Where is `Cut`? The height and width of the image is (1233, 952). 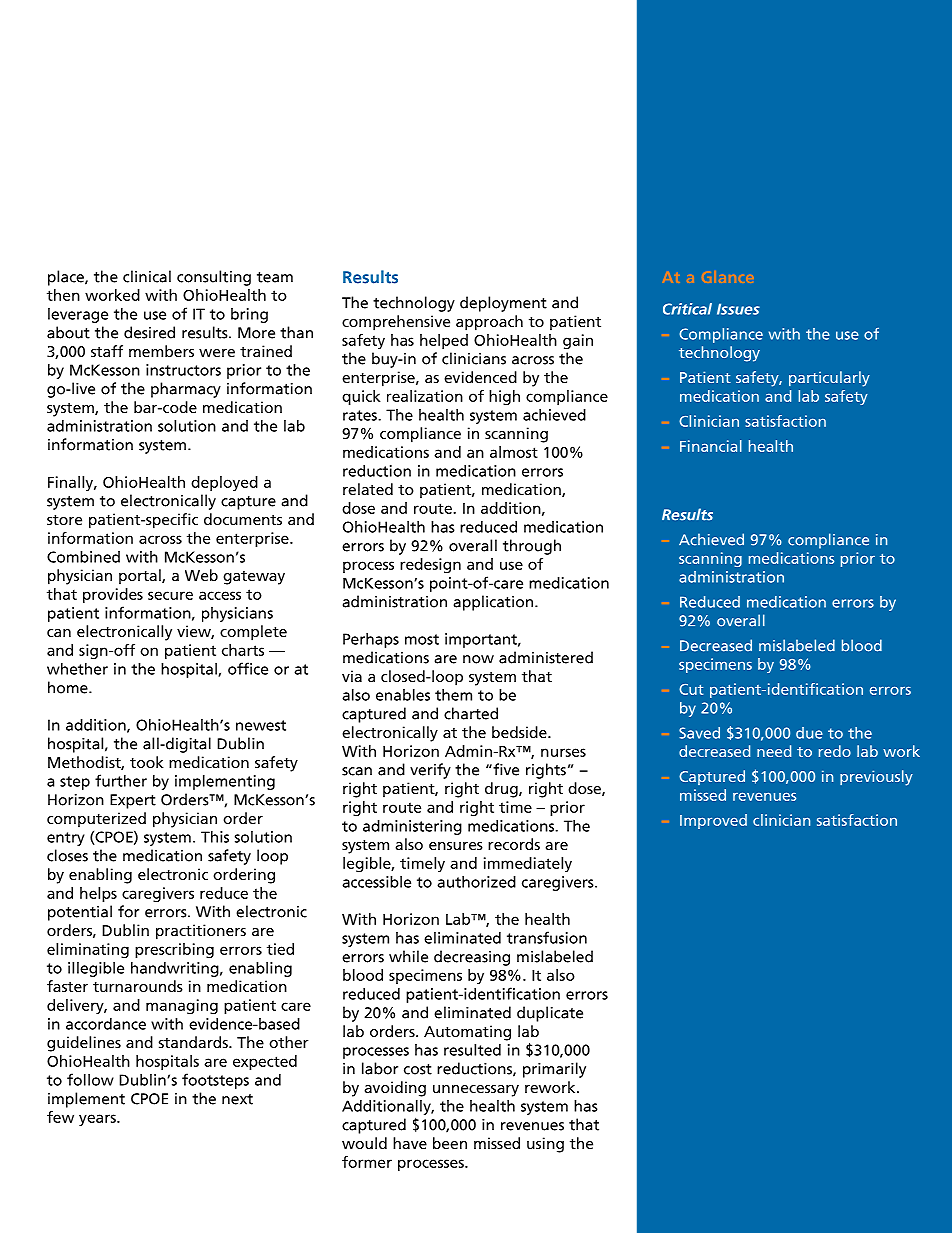 Cut is located at coordinates (691, 689).
